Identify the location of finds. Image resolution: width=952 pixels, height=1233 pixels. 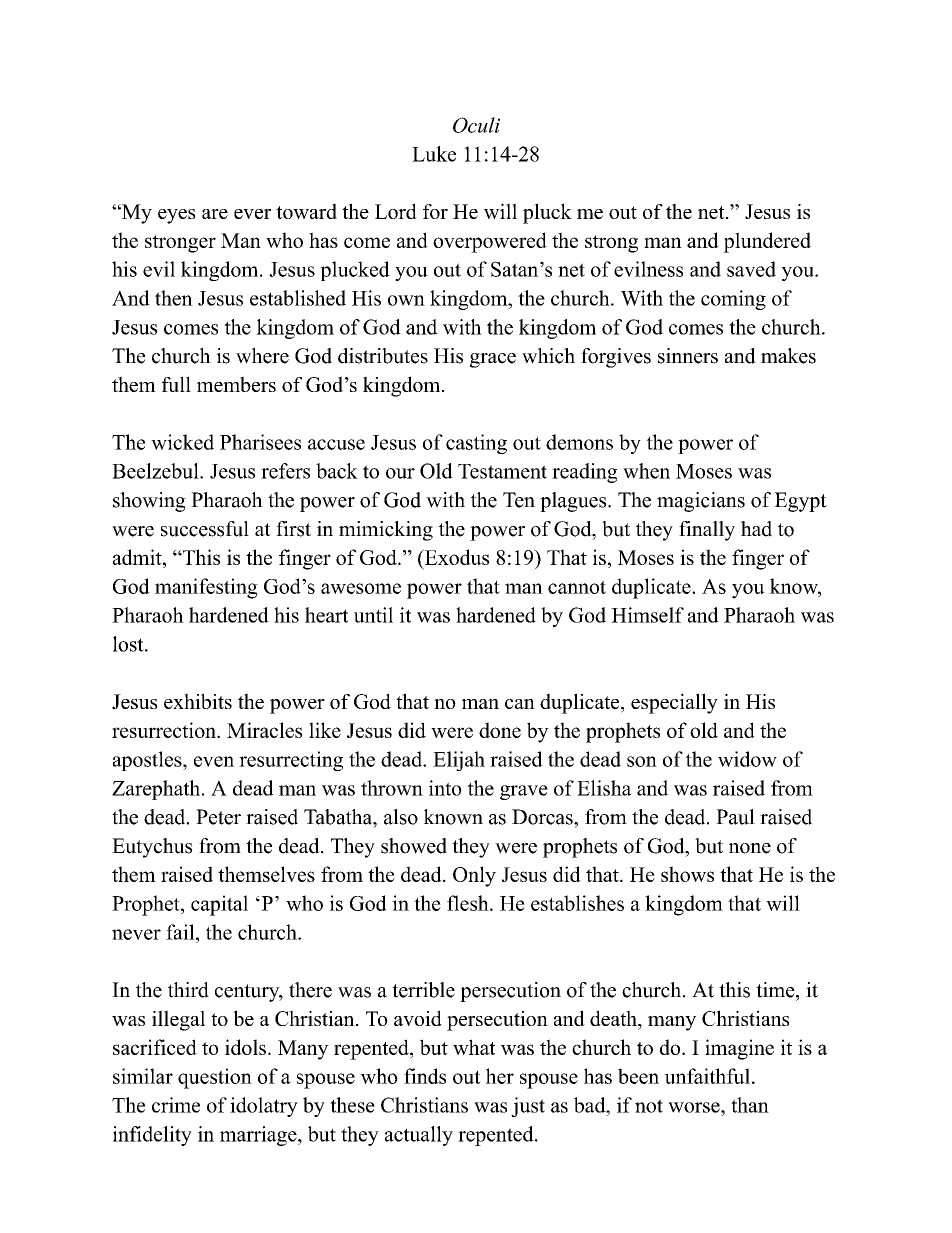
(425, 1076).
